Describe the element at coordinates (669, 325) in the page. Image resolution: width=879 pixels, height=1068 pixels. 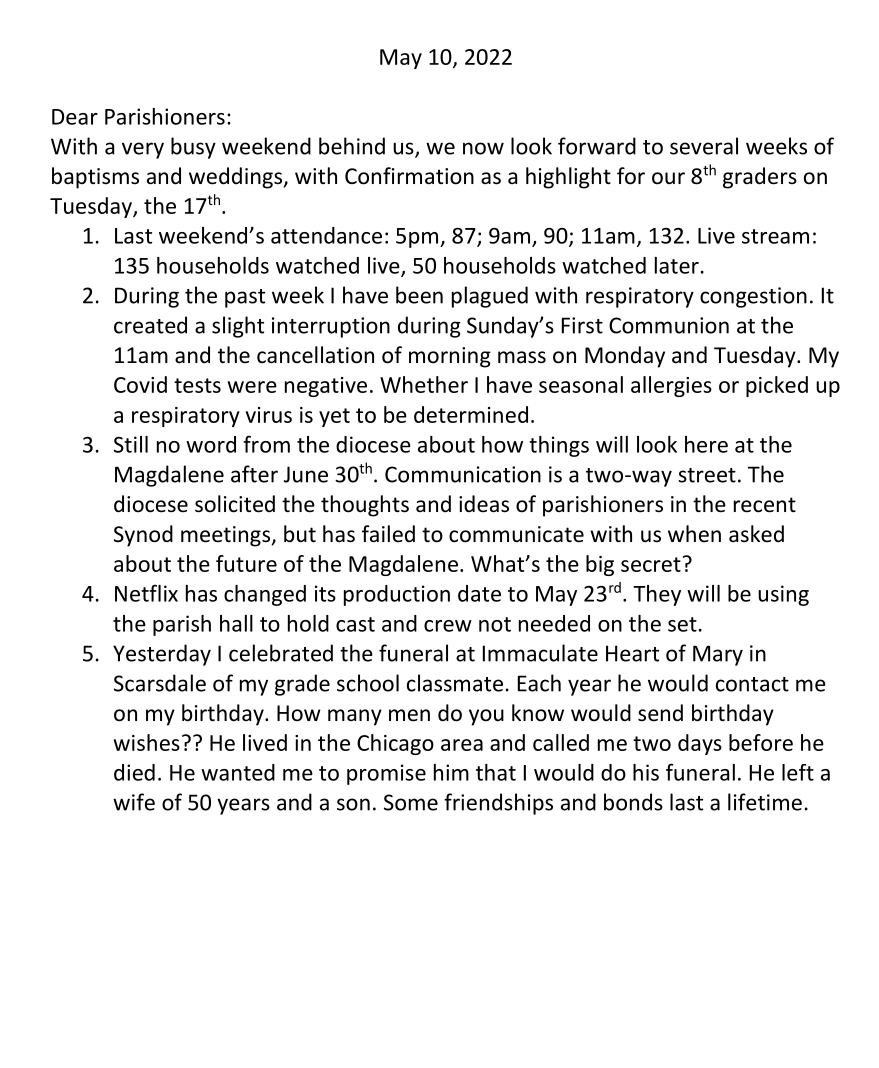
I see `Communion` at that location.
